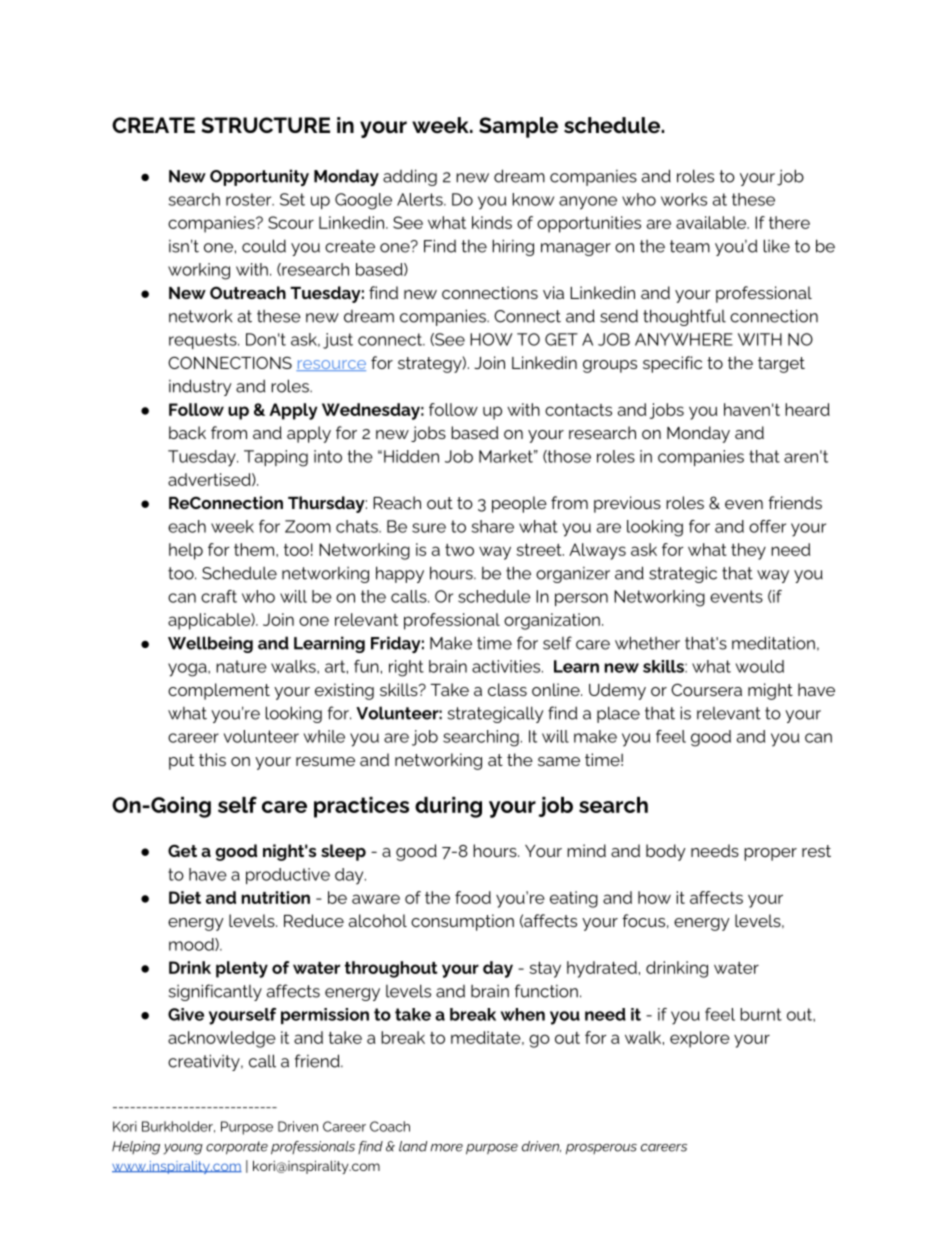 This screenshot has height=1233, width=952. Describe the element at coordinates (767, 526) in the screenshot. I see `offer` at that location.
